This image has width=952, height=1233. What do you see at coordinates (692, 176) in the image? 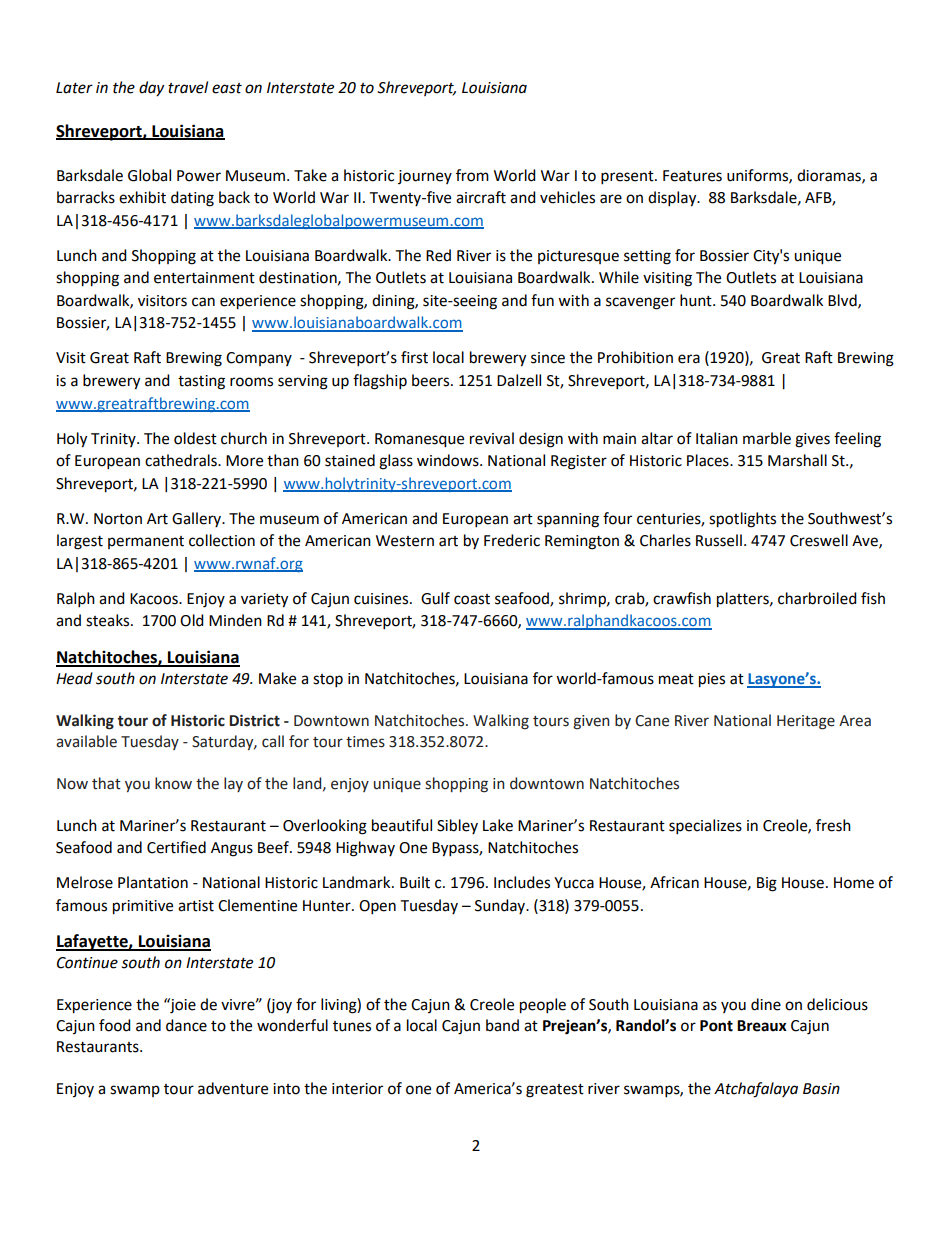
I see `Features` at bounding box center [692, 176].
